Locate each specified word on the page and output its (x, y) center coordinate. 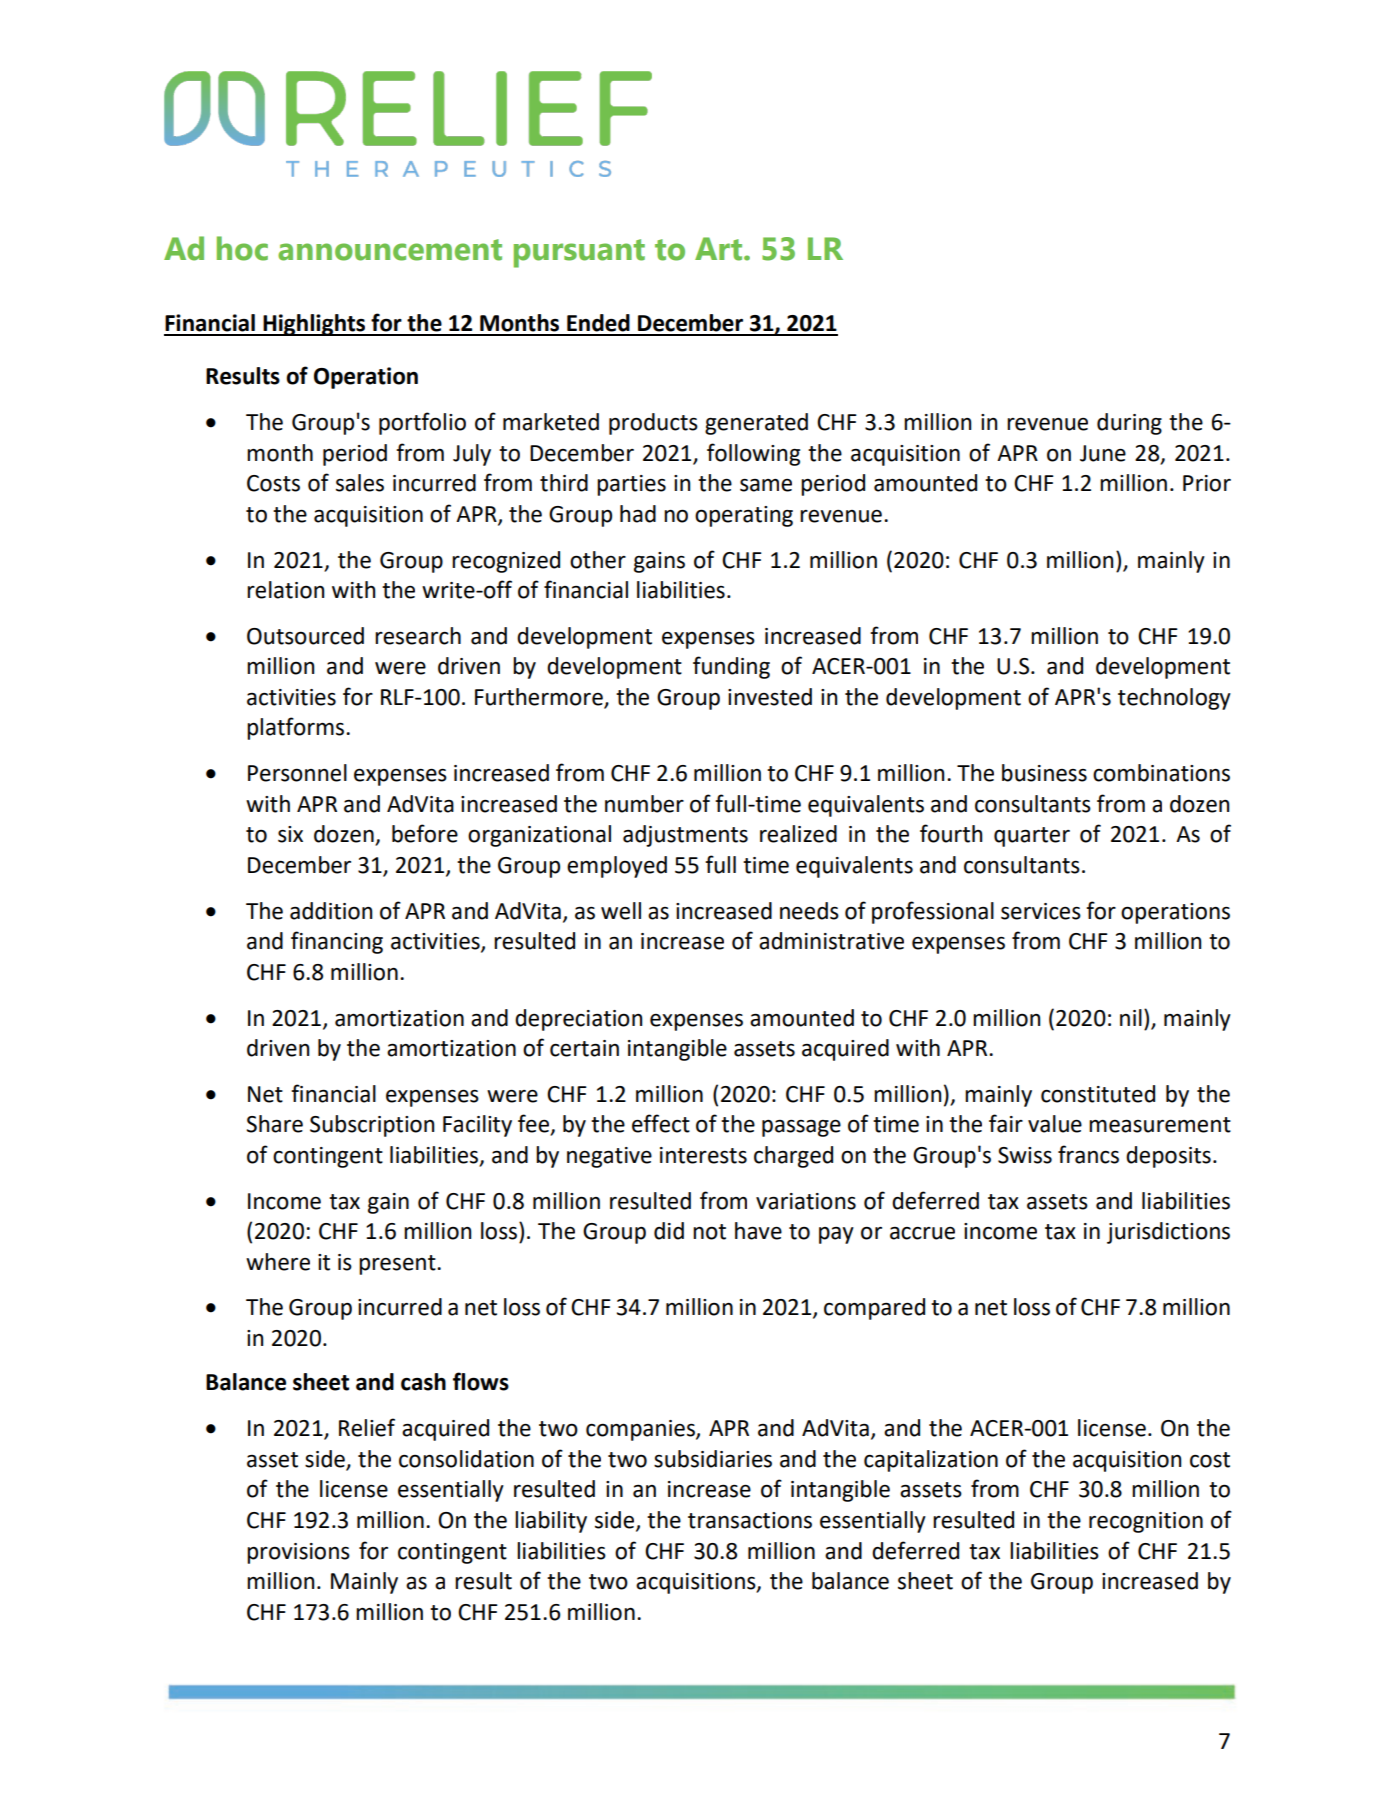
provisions (298, 1553)
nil (1131, 1017)
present (398, 1265)
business (1044, 773)
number (644, 804)
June (1103, 453)
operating (744, 516)
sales (360, 483)
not (709, 1232)
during (1129, 424)
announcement (390, 250)
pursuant (579, 253)
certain (584, 1048)
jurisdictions (1168, 1233)
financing (337, 942)
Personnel (297, 773)
